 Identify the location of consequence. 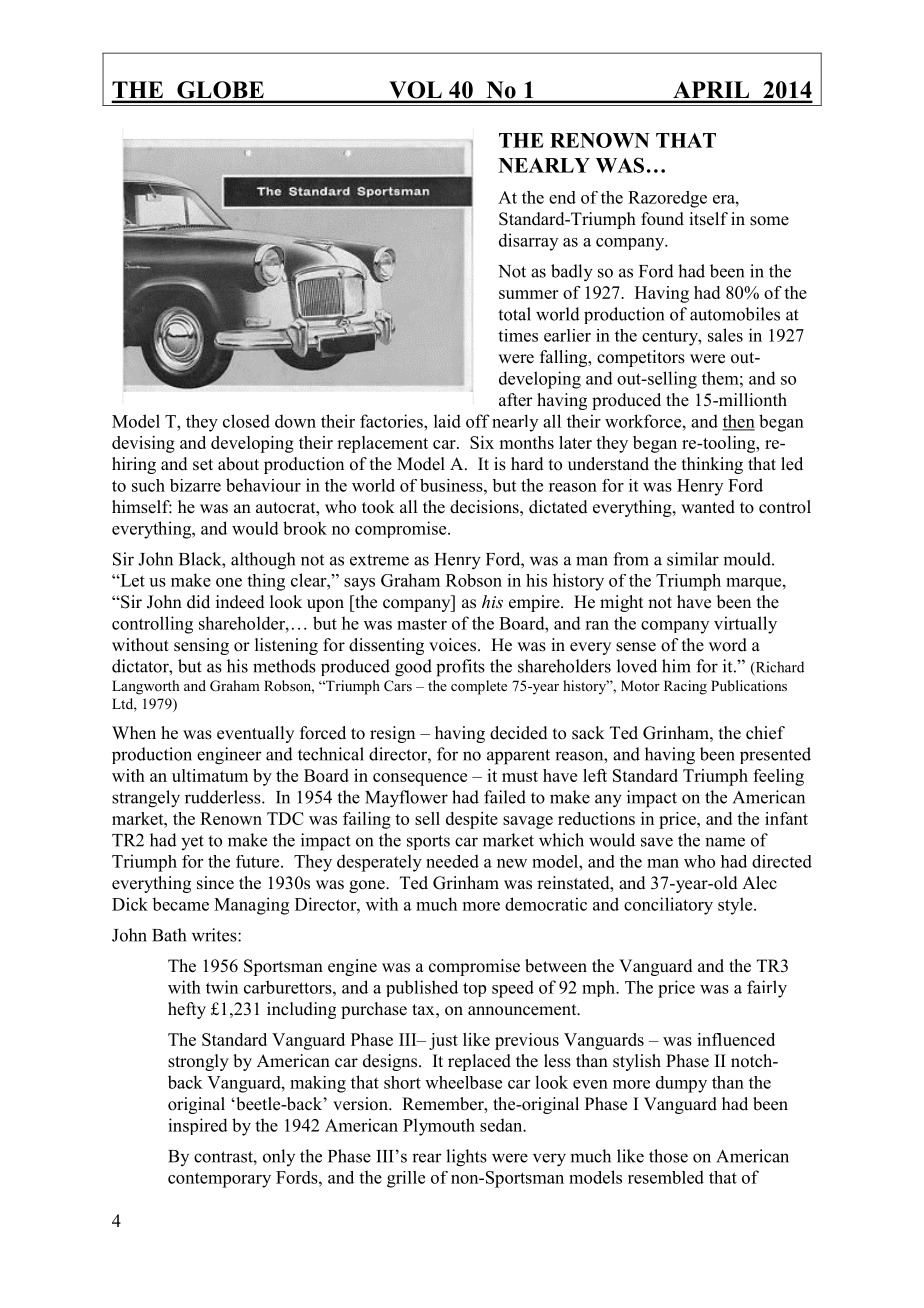
(420, 779).
